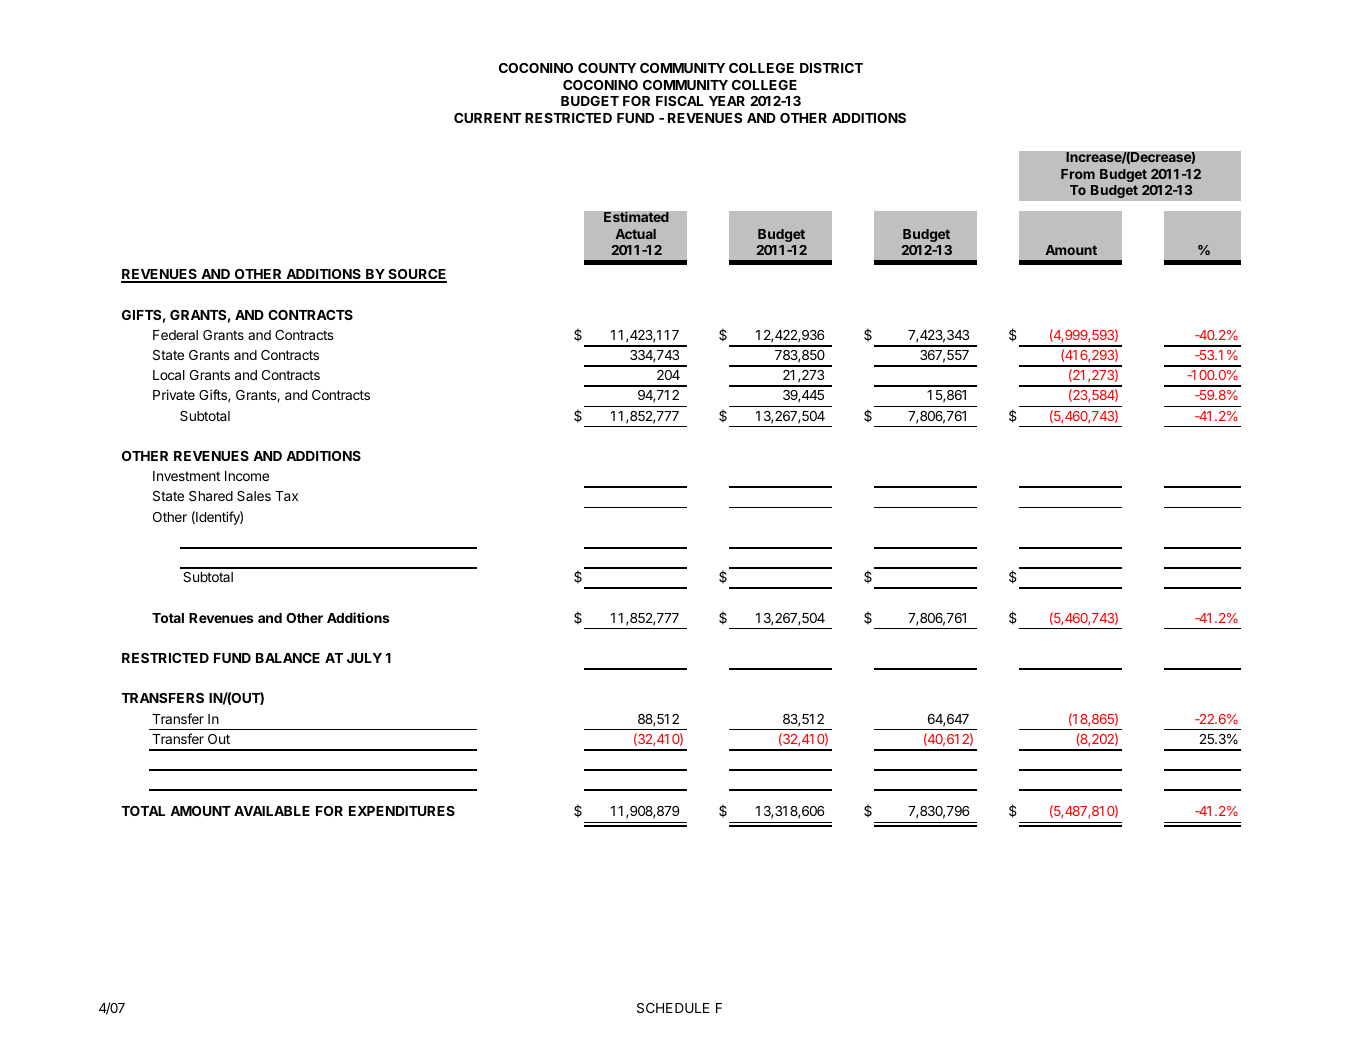  I want to click on EXPENDITURES, so click(402, 811).
